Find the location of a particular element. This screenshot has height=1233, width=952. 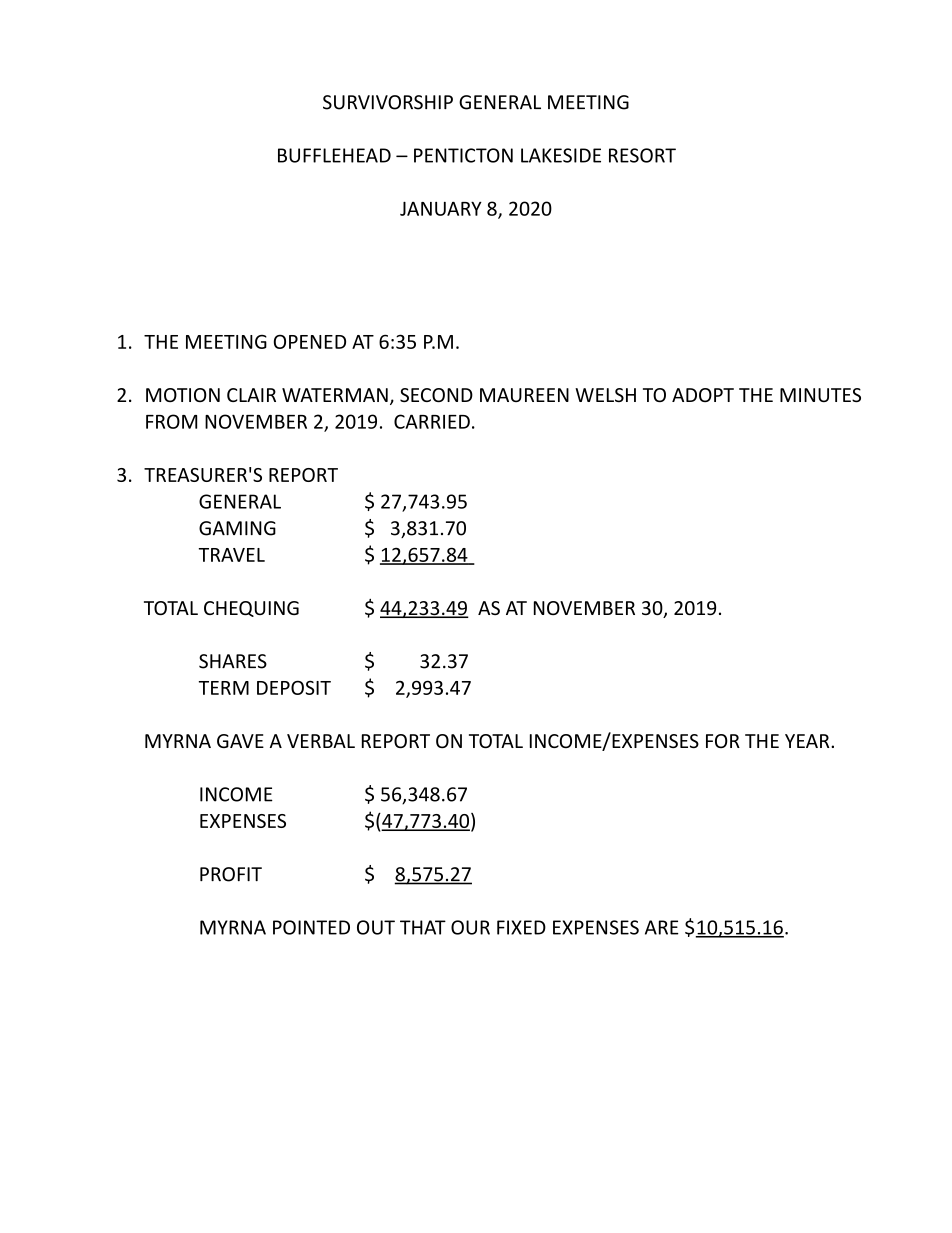

ADOPT is located at coordinates (703, 395).
